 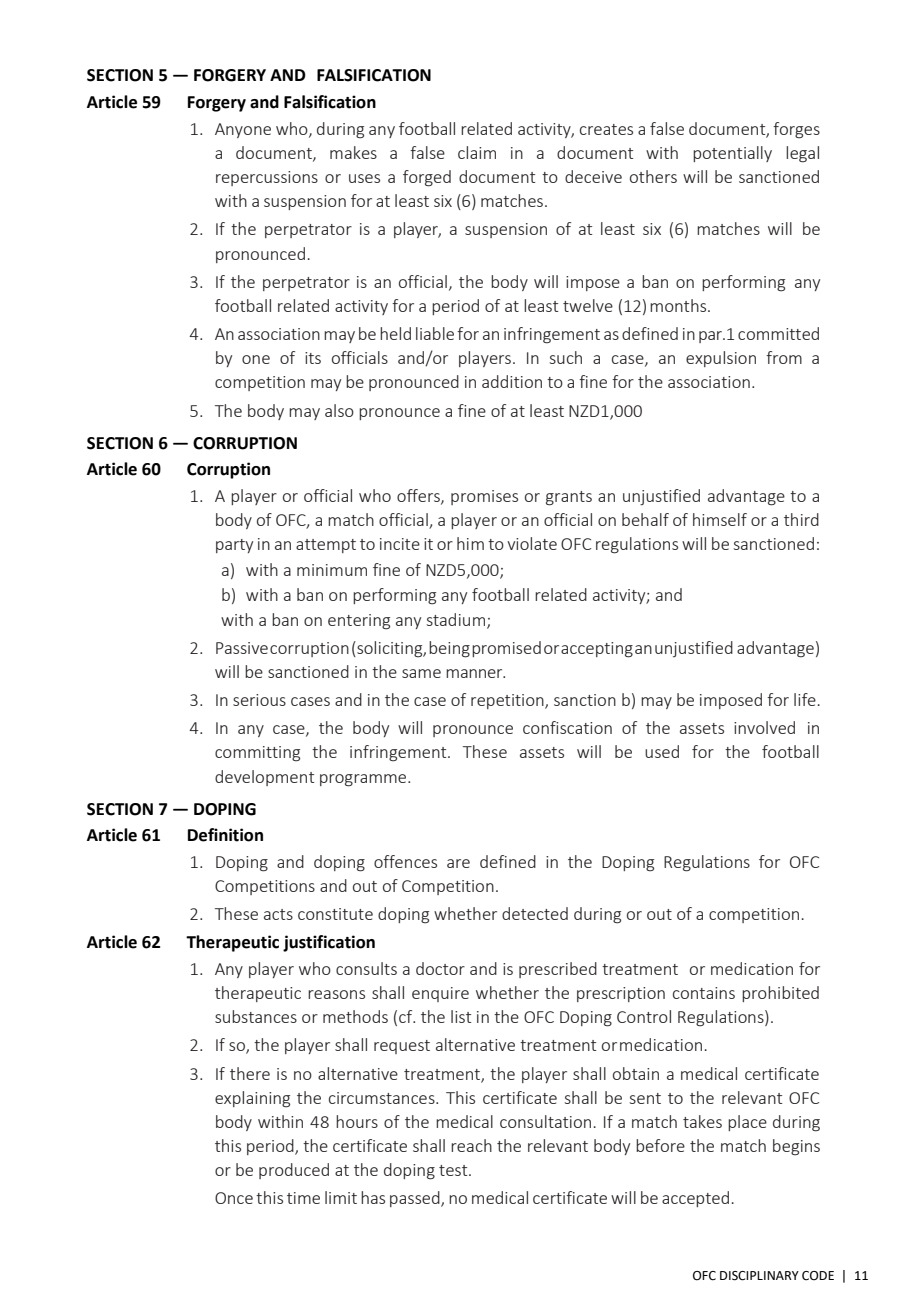 I want to click on potentially, so click(x=732, y=154).
